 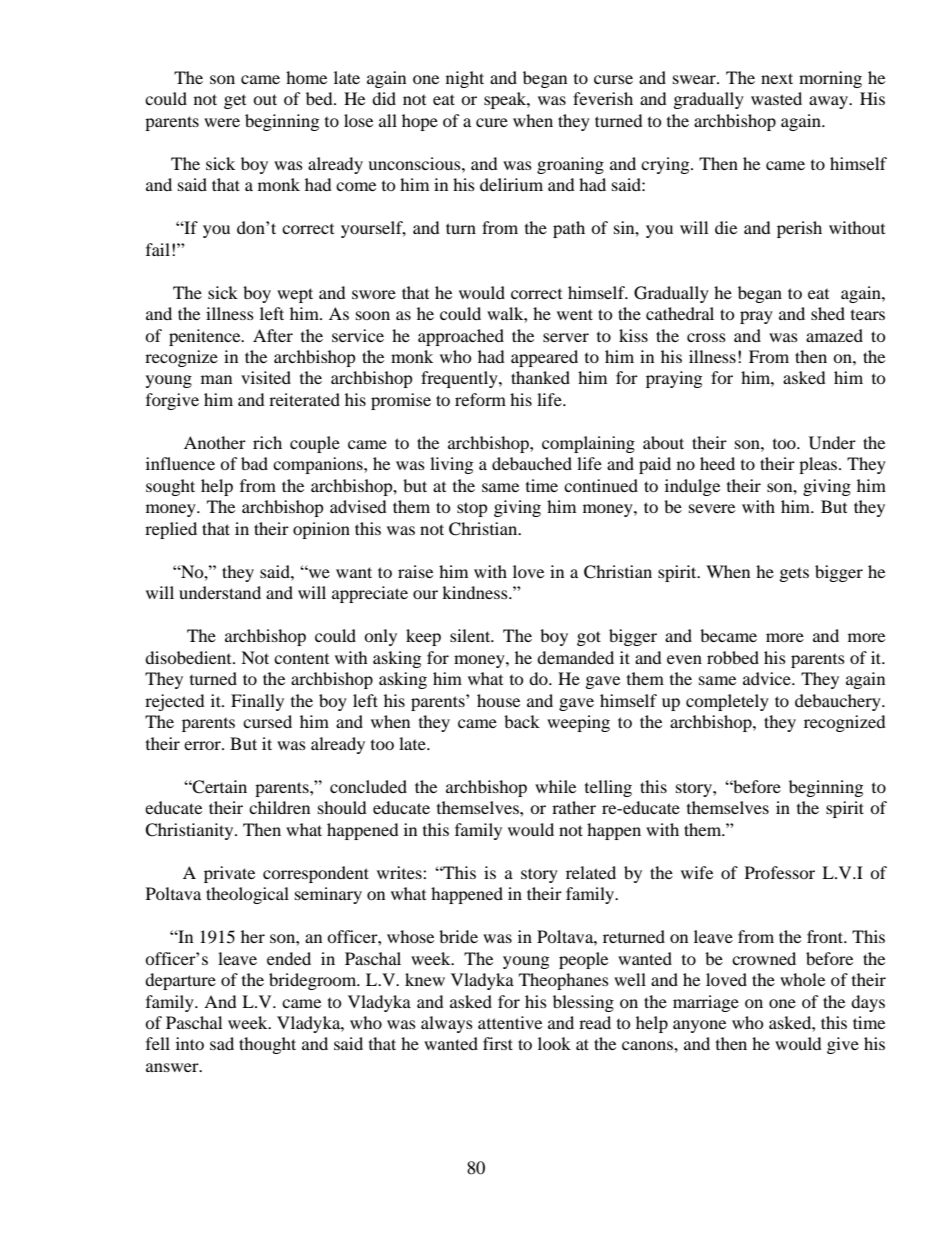 I want to click on After, so click(x=273, y=335).
